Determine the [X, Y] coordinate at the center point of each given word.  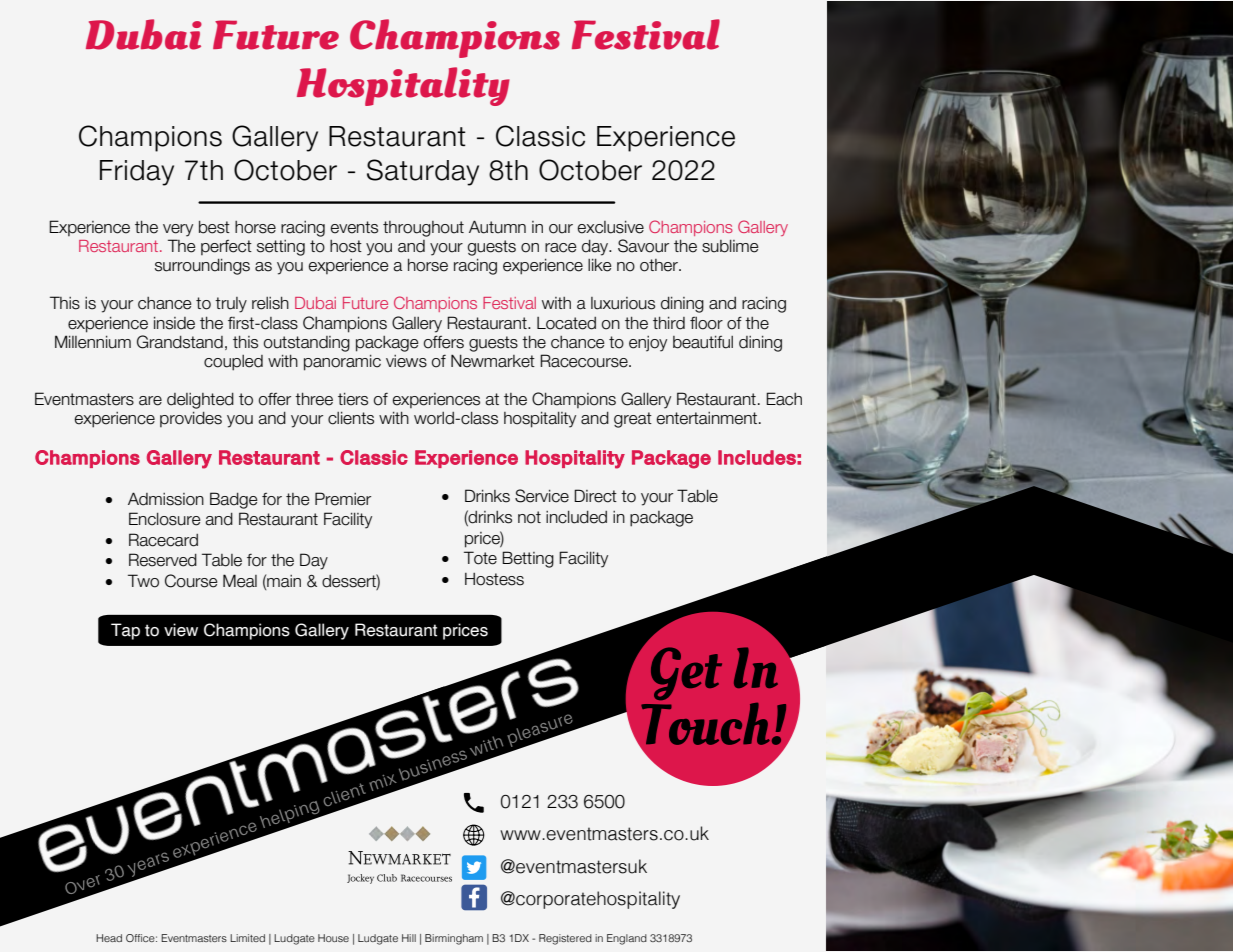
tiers [353, 399]
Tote [480, 558]
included [576, 517]
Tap [125, 631]
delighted [200, 401]
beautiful [703, 342]
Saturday [423, 172]
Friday [137, 173]
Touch [704, 723]
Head [109, 938]
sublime [730, 246]
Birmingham [454, 939]
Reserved [163, 560]
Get [686, 673]
